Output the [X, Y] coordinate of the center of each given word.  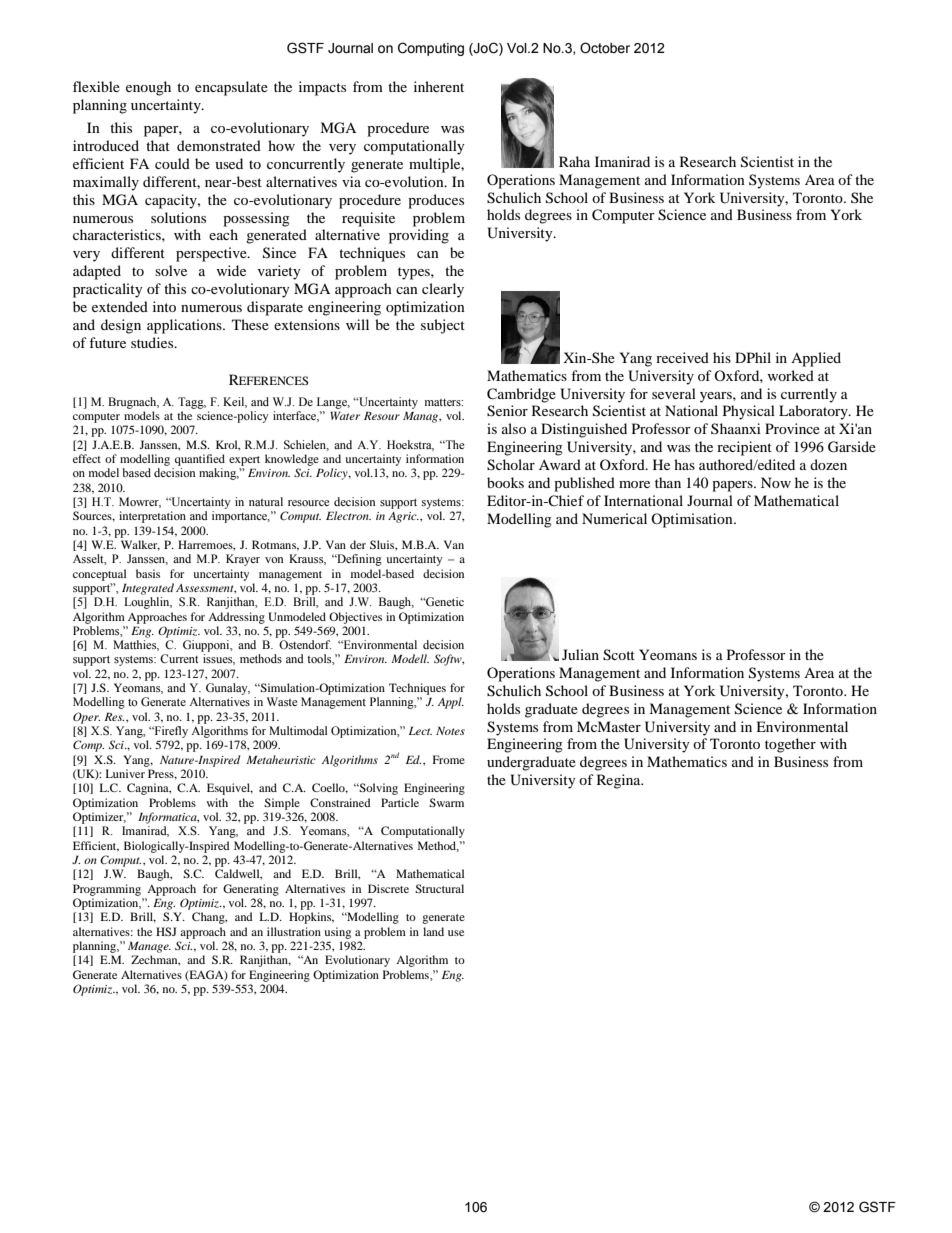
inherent [439, 86]
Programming [107, 890]
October [605, 48]
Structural [439, 888]
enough [148, 88]
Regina [620, 781]
